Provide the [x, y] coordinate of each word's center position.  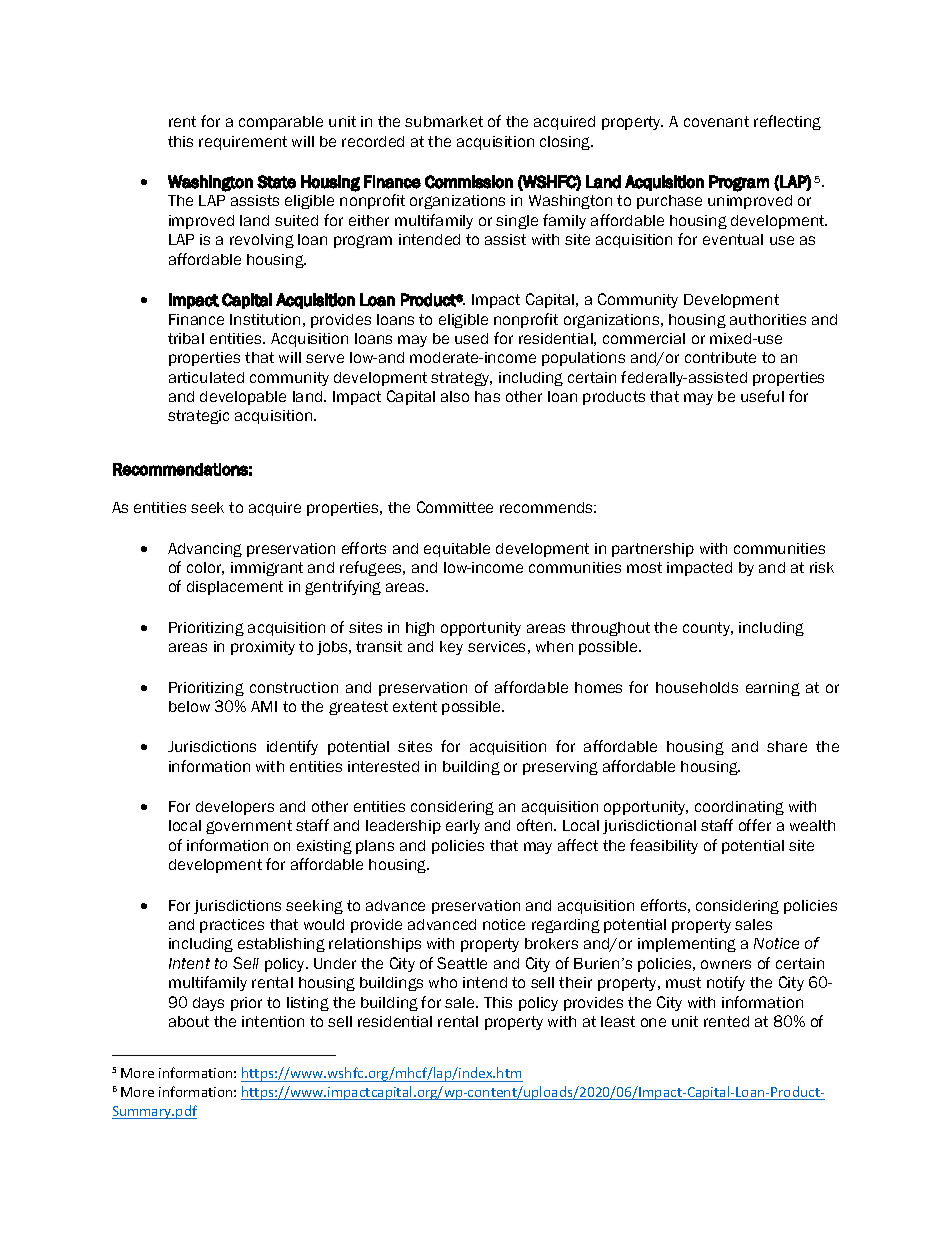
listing [308, 1004]
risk [822, 567]
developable [243, 398]
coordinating [739, 808]
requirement [243, 143]
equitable [457, 550]
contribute [720, 357]
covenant [716, 121]
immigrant [267, 569]
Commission [469, 182]
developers [235, 808]
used [471, 338]
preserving [560, 768]
